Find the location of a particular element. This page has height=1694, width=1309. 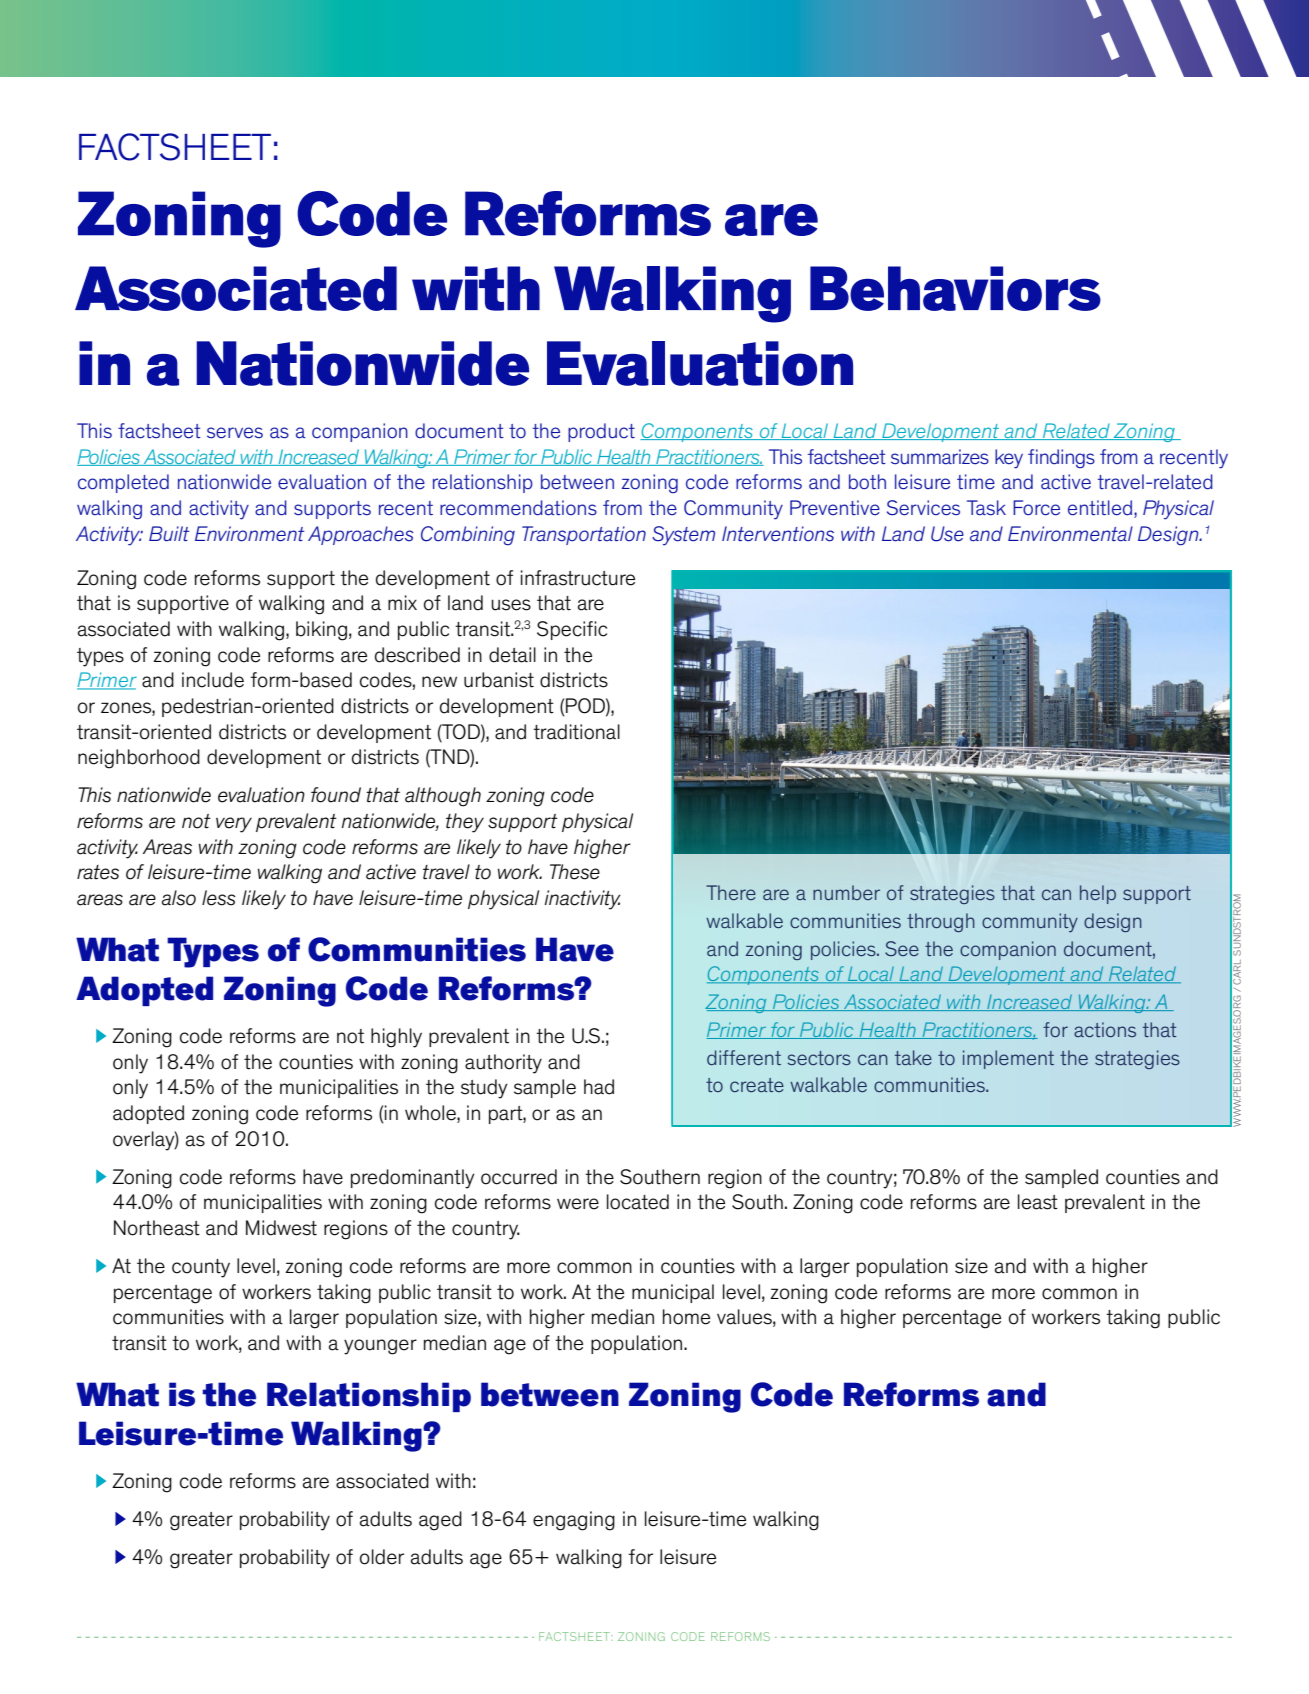

implement is located at coordinates (1008, 1059).
